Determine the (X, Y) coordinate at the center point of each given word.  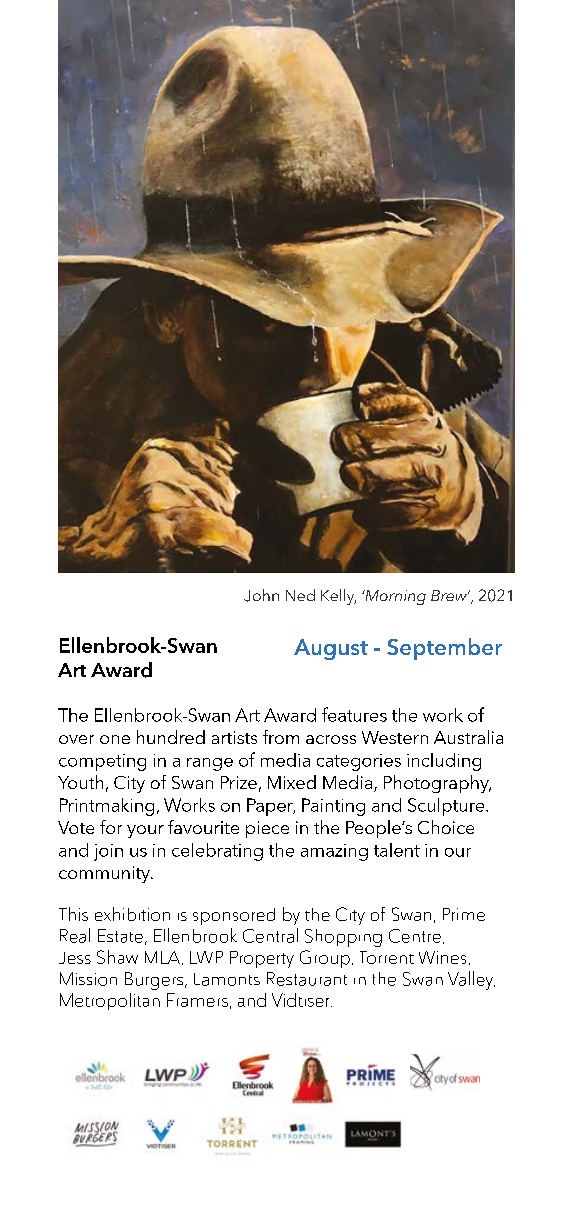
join (108, 852)
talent (397, 850)
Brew (450, 595)
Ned (300, 595)
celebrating (217, 852)
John (261, 595)
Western (395, 737)
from (281, 737)
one (115, 739)
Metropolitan (110, 1001)
